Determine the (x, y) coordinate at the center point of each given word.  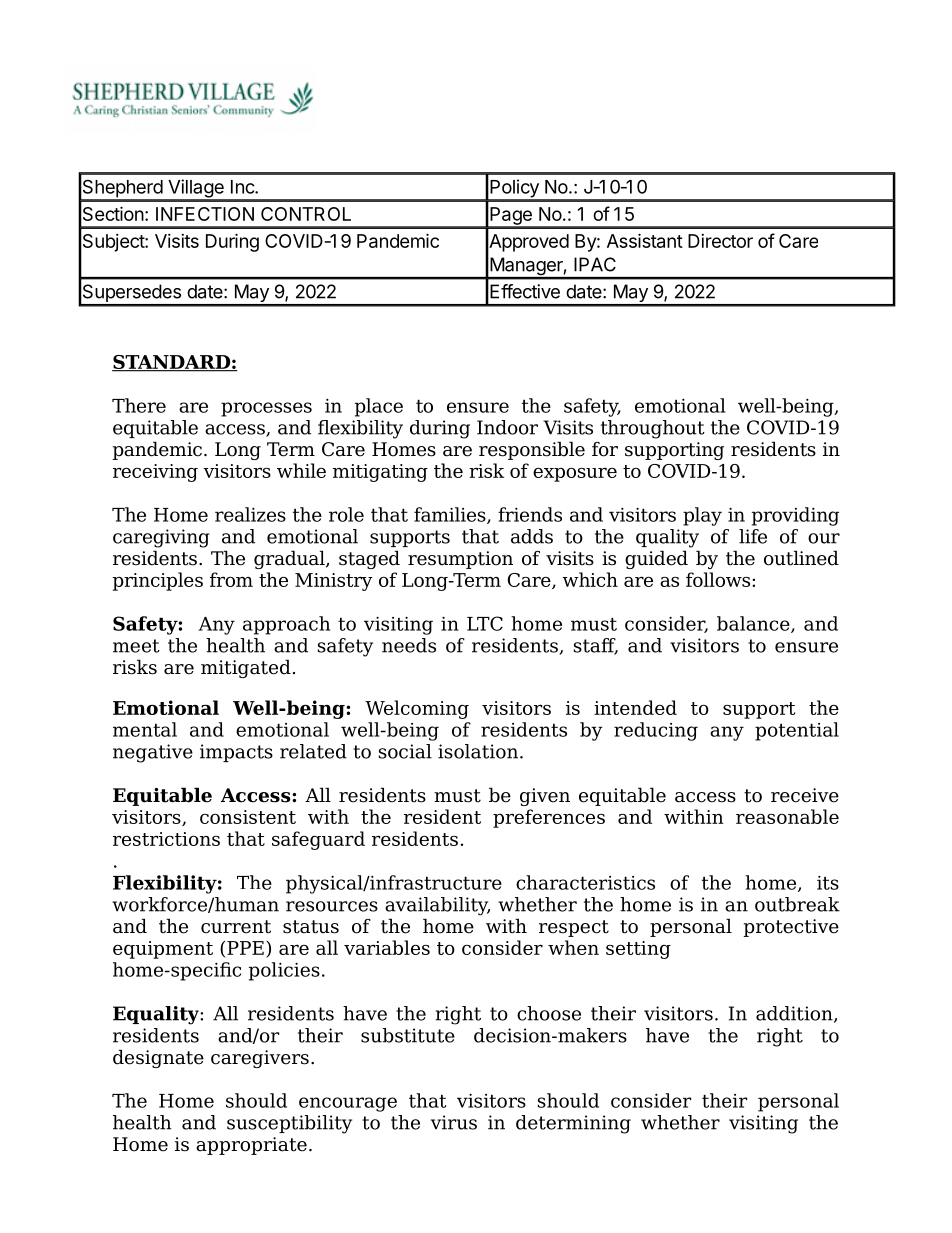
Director (720, 241)
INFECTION (205, 214)
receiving (155, 473)
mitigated (246, 668)
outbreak (797, 904)
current (236, 927)
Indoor (507, 427)
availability (437, 906)
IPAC (595, 264)
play (702, 516)
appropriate (251, 1146)
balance (754, 624)
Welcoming (417, 709)
